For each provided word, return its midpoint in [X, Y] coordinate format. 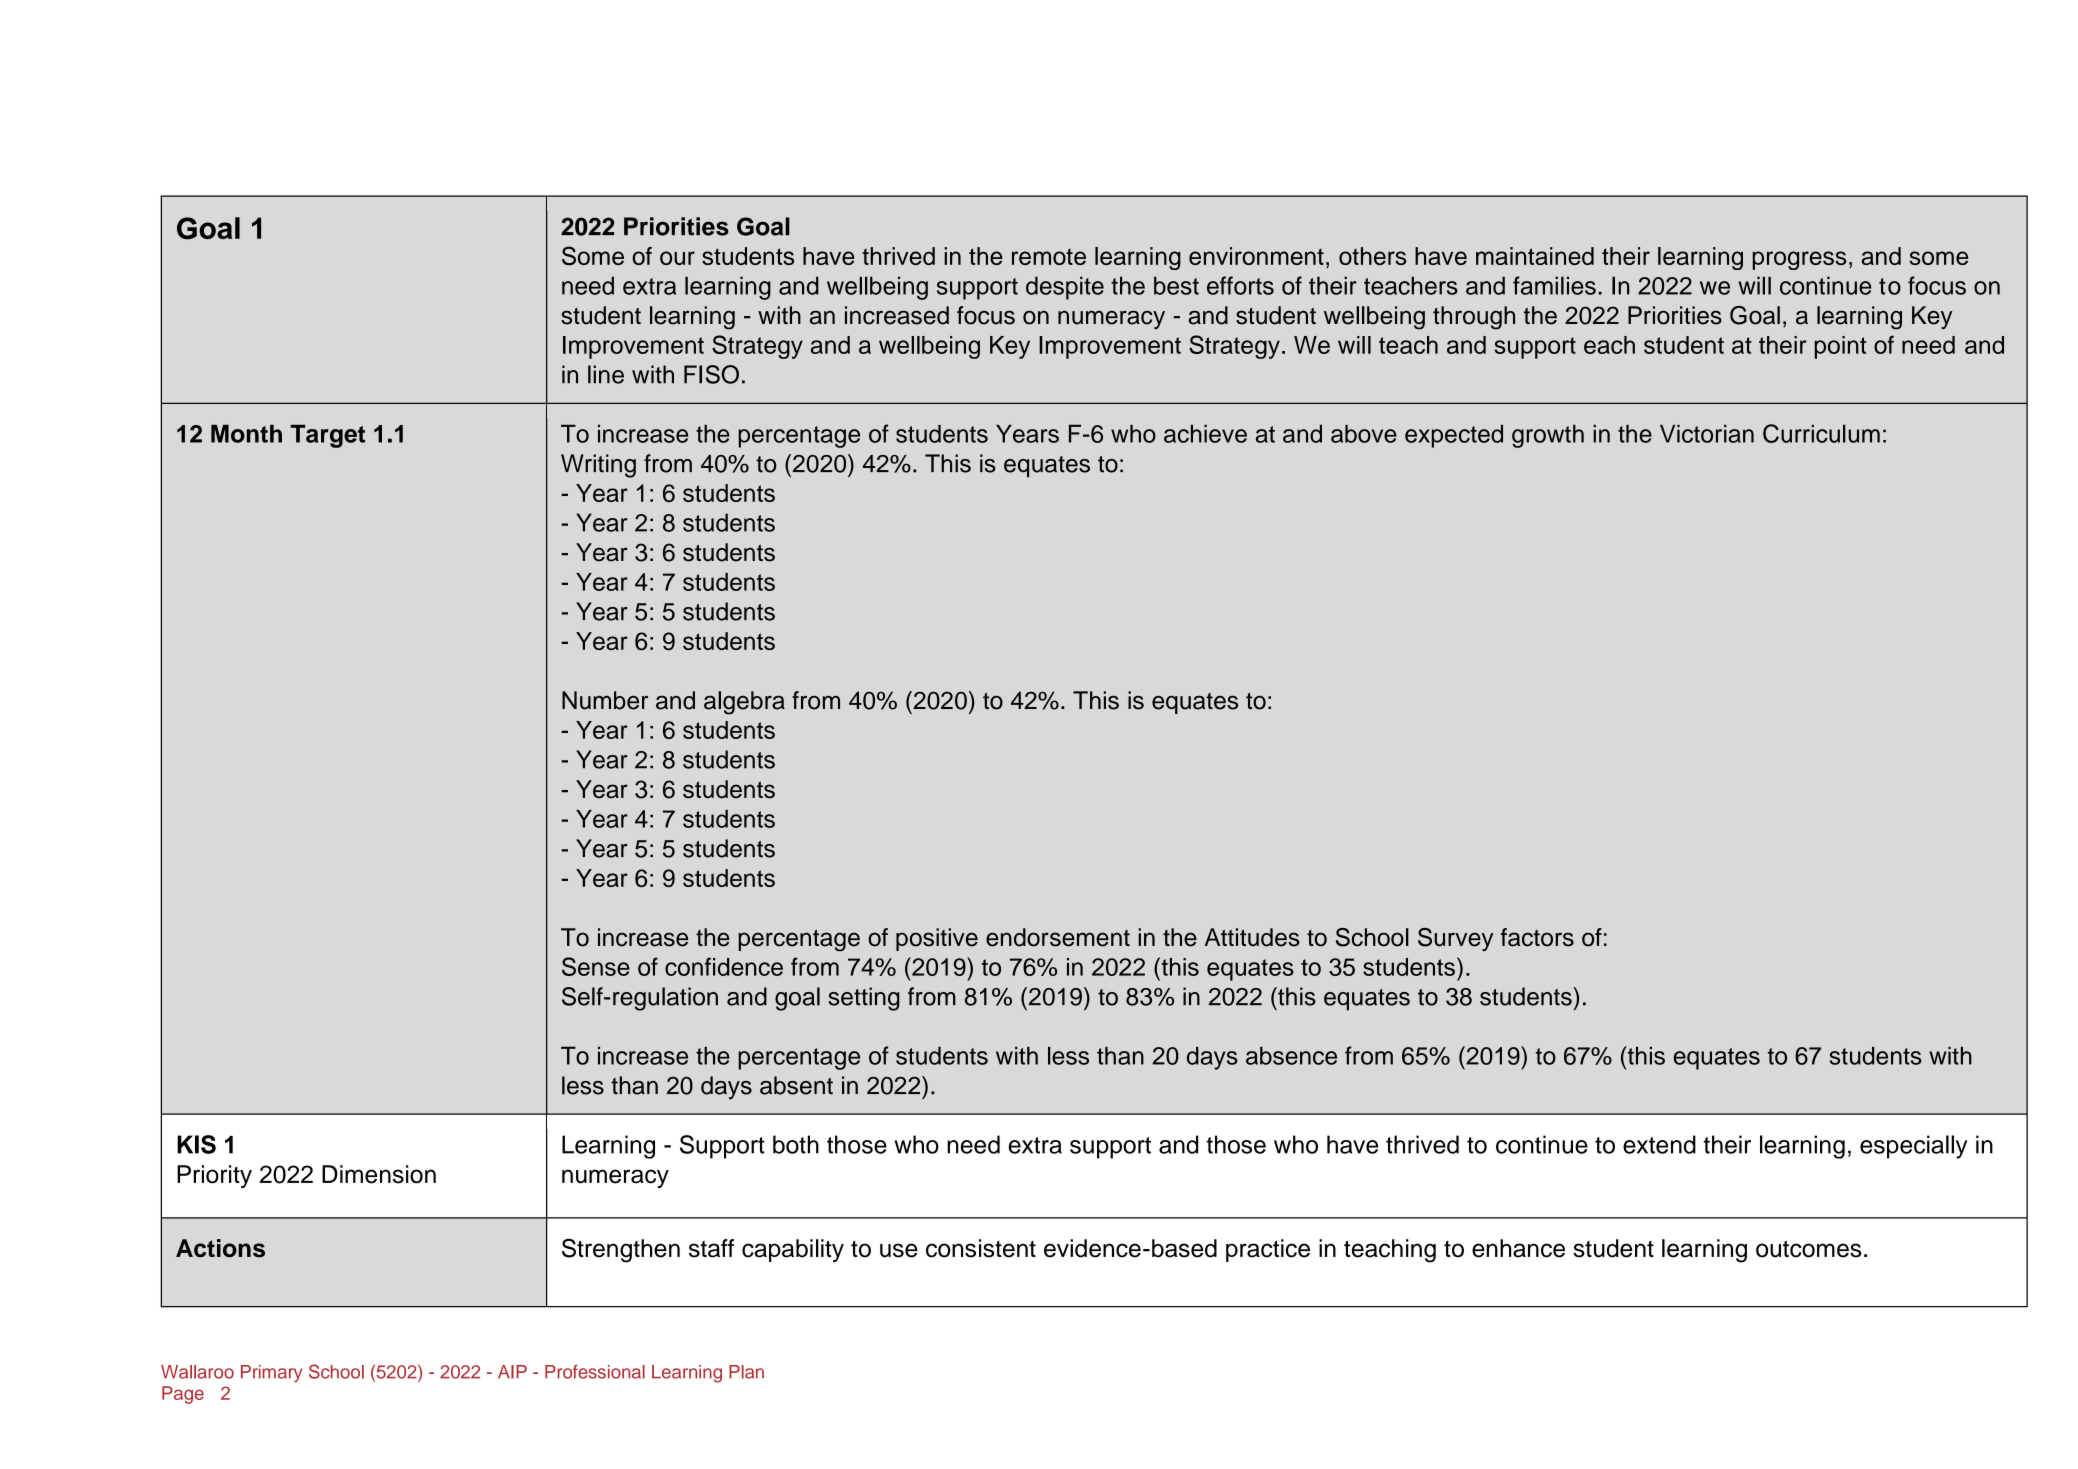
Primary [271, 1374]
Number [605, 700]
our [677, 258]
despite [1065, 288]
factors [1537, 937]
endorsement [1058, 937]
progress [1799, 260]
